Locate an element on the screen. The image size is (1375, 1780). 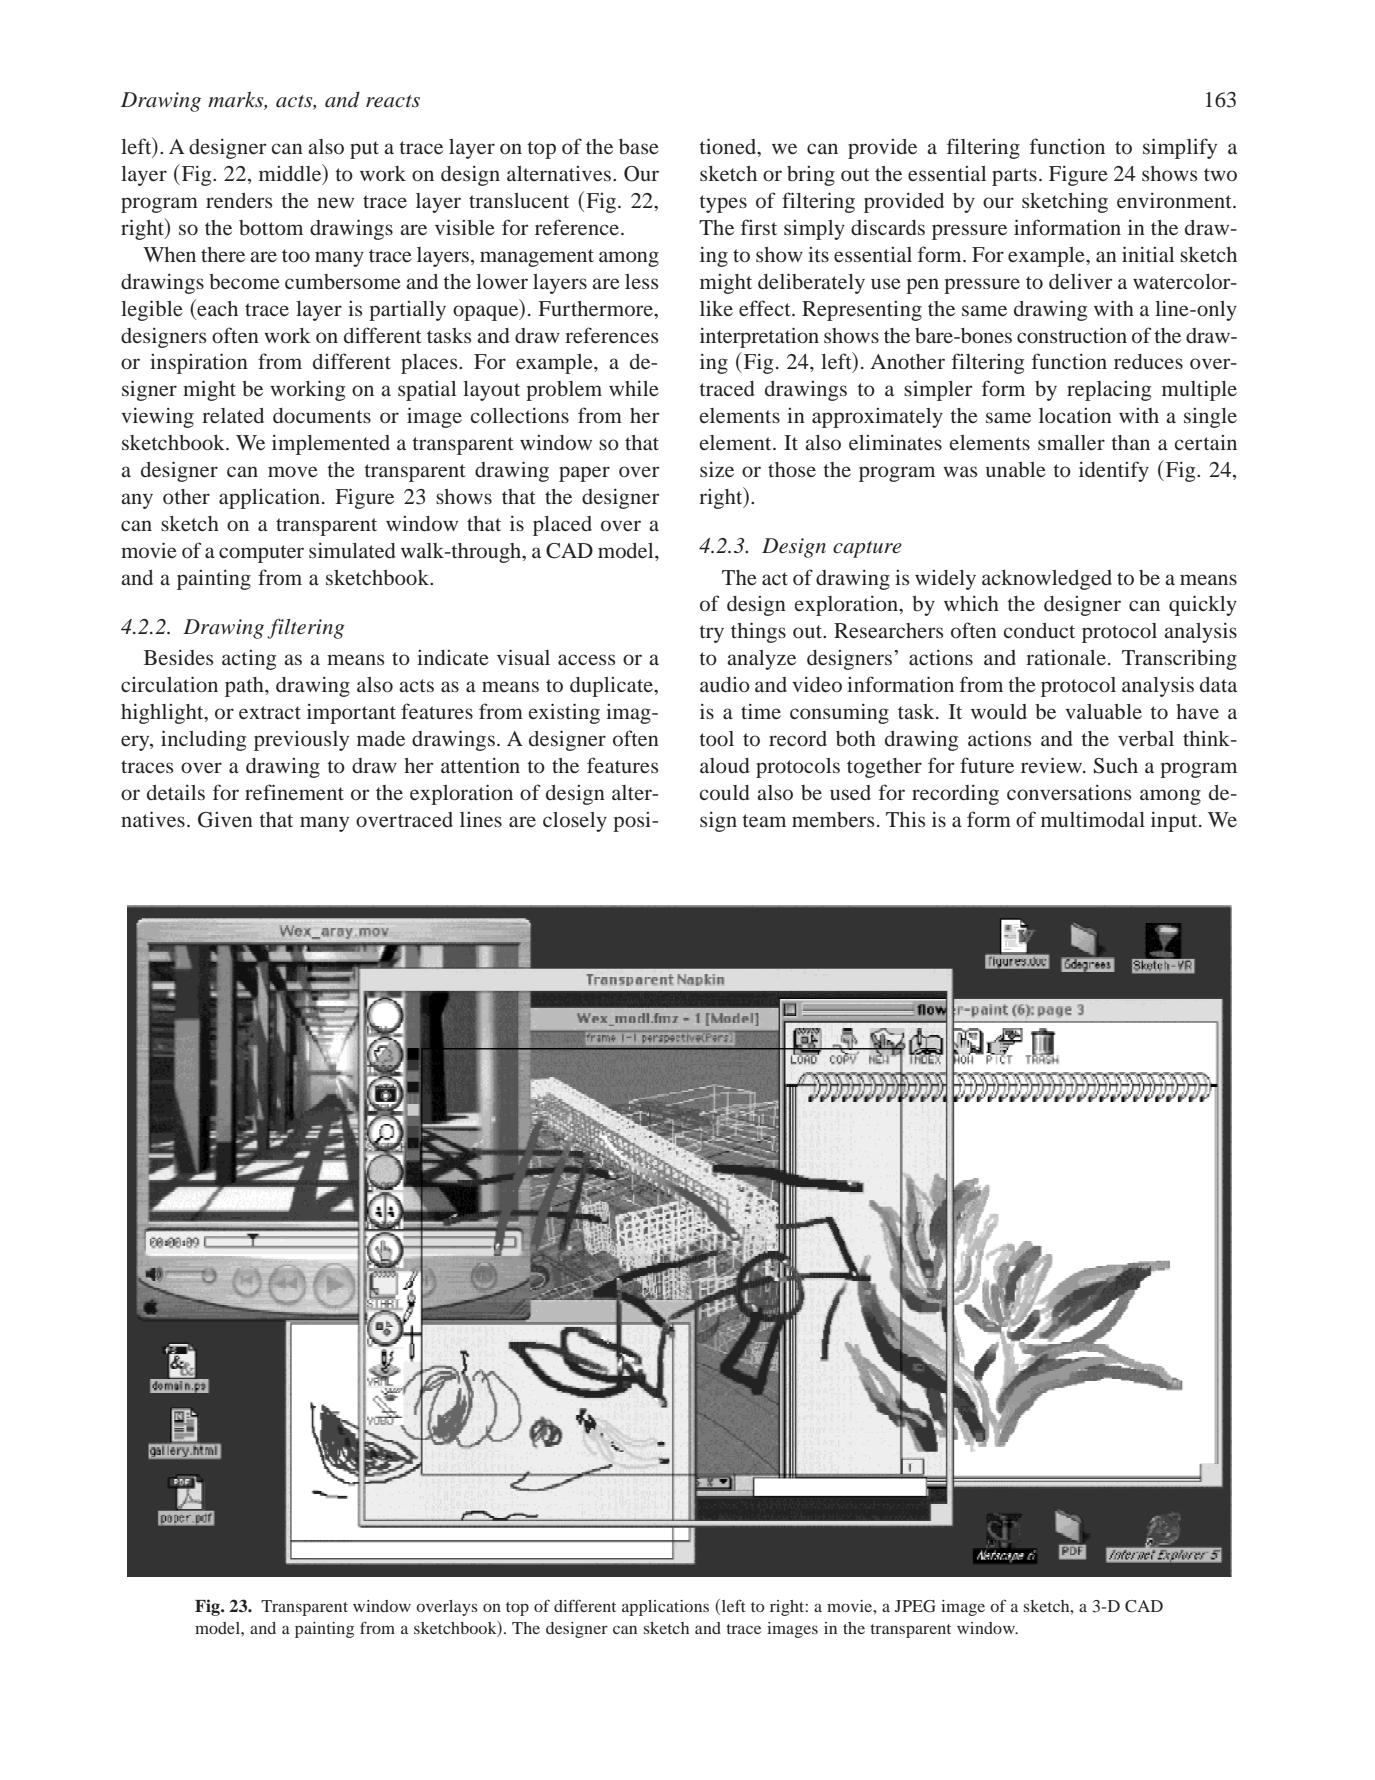
could is located at coordinates (725, 792).
